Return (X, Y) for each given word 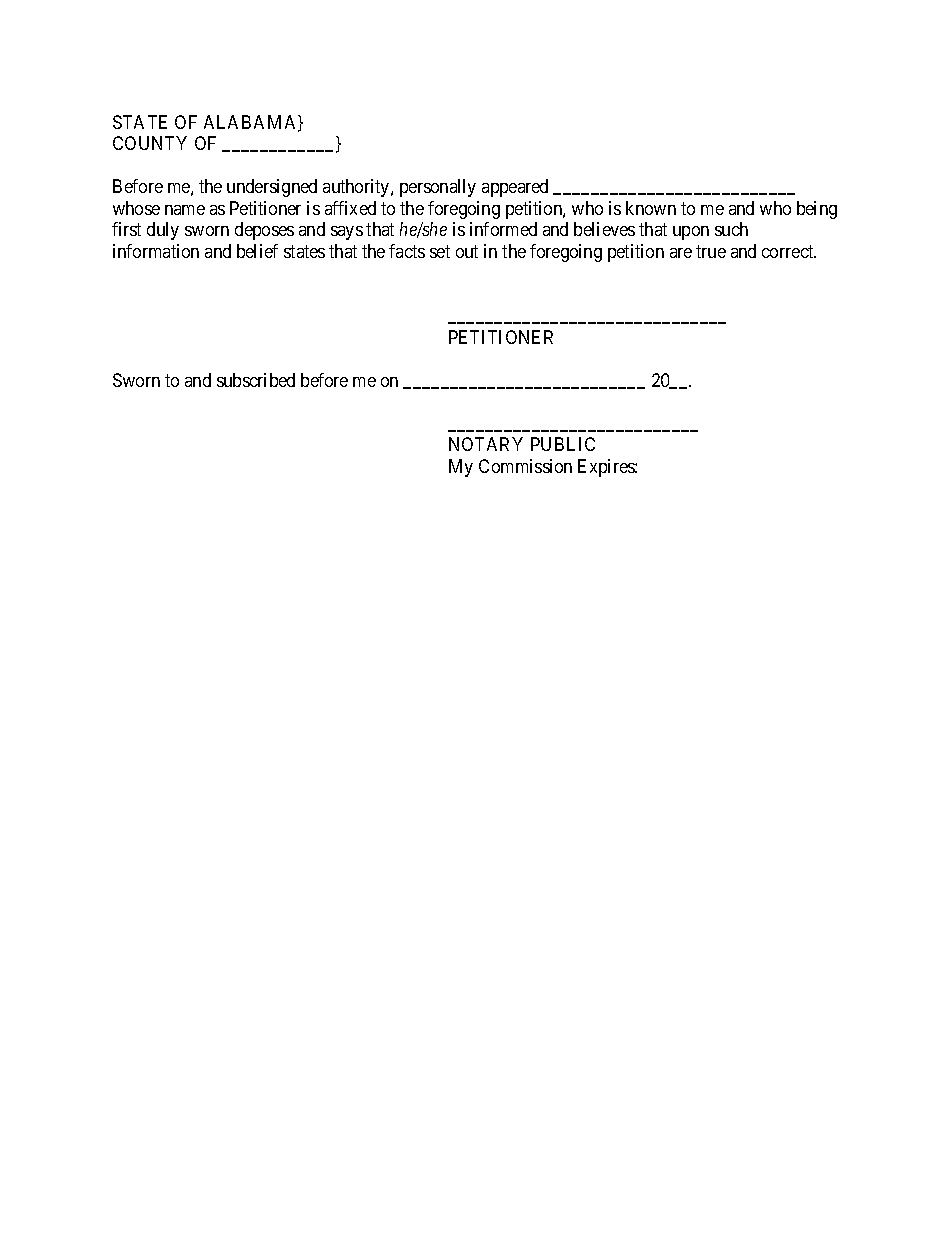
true (711, 251)
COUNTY (150, 143)
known (651, 208)
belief (257, 251)
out (467, 251)
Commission (525, 466)
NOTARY (486, 444)
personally (438, 188)
